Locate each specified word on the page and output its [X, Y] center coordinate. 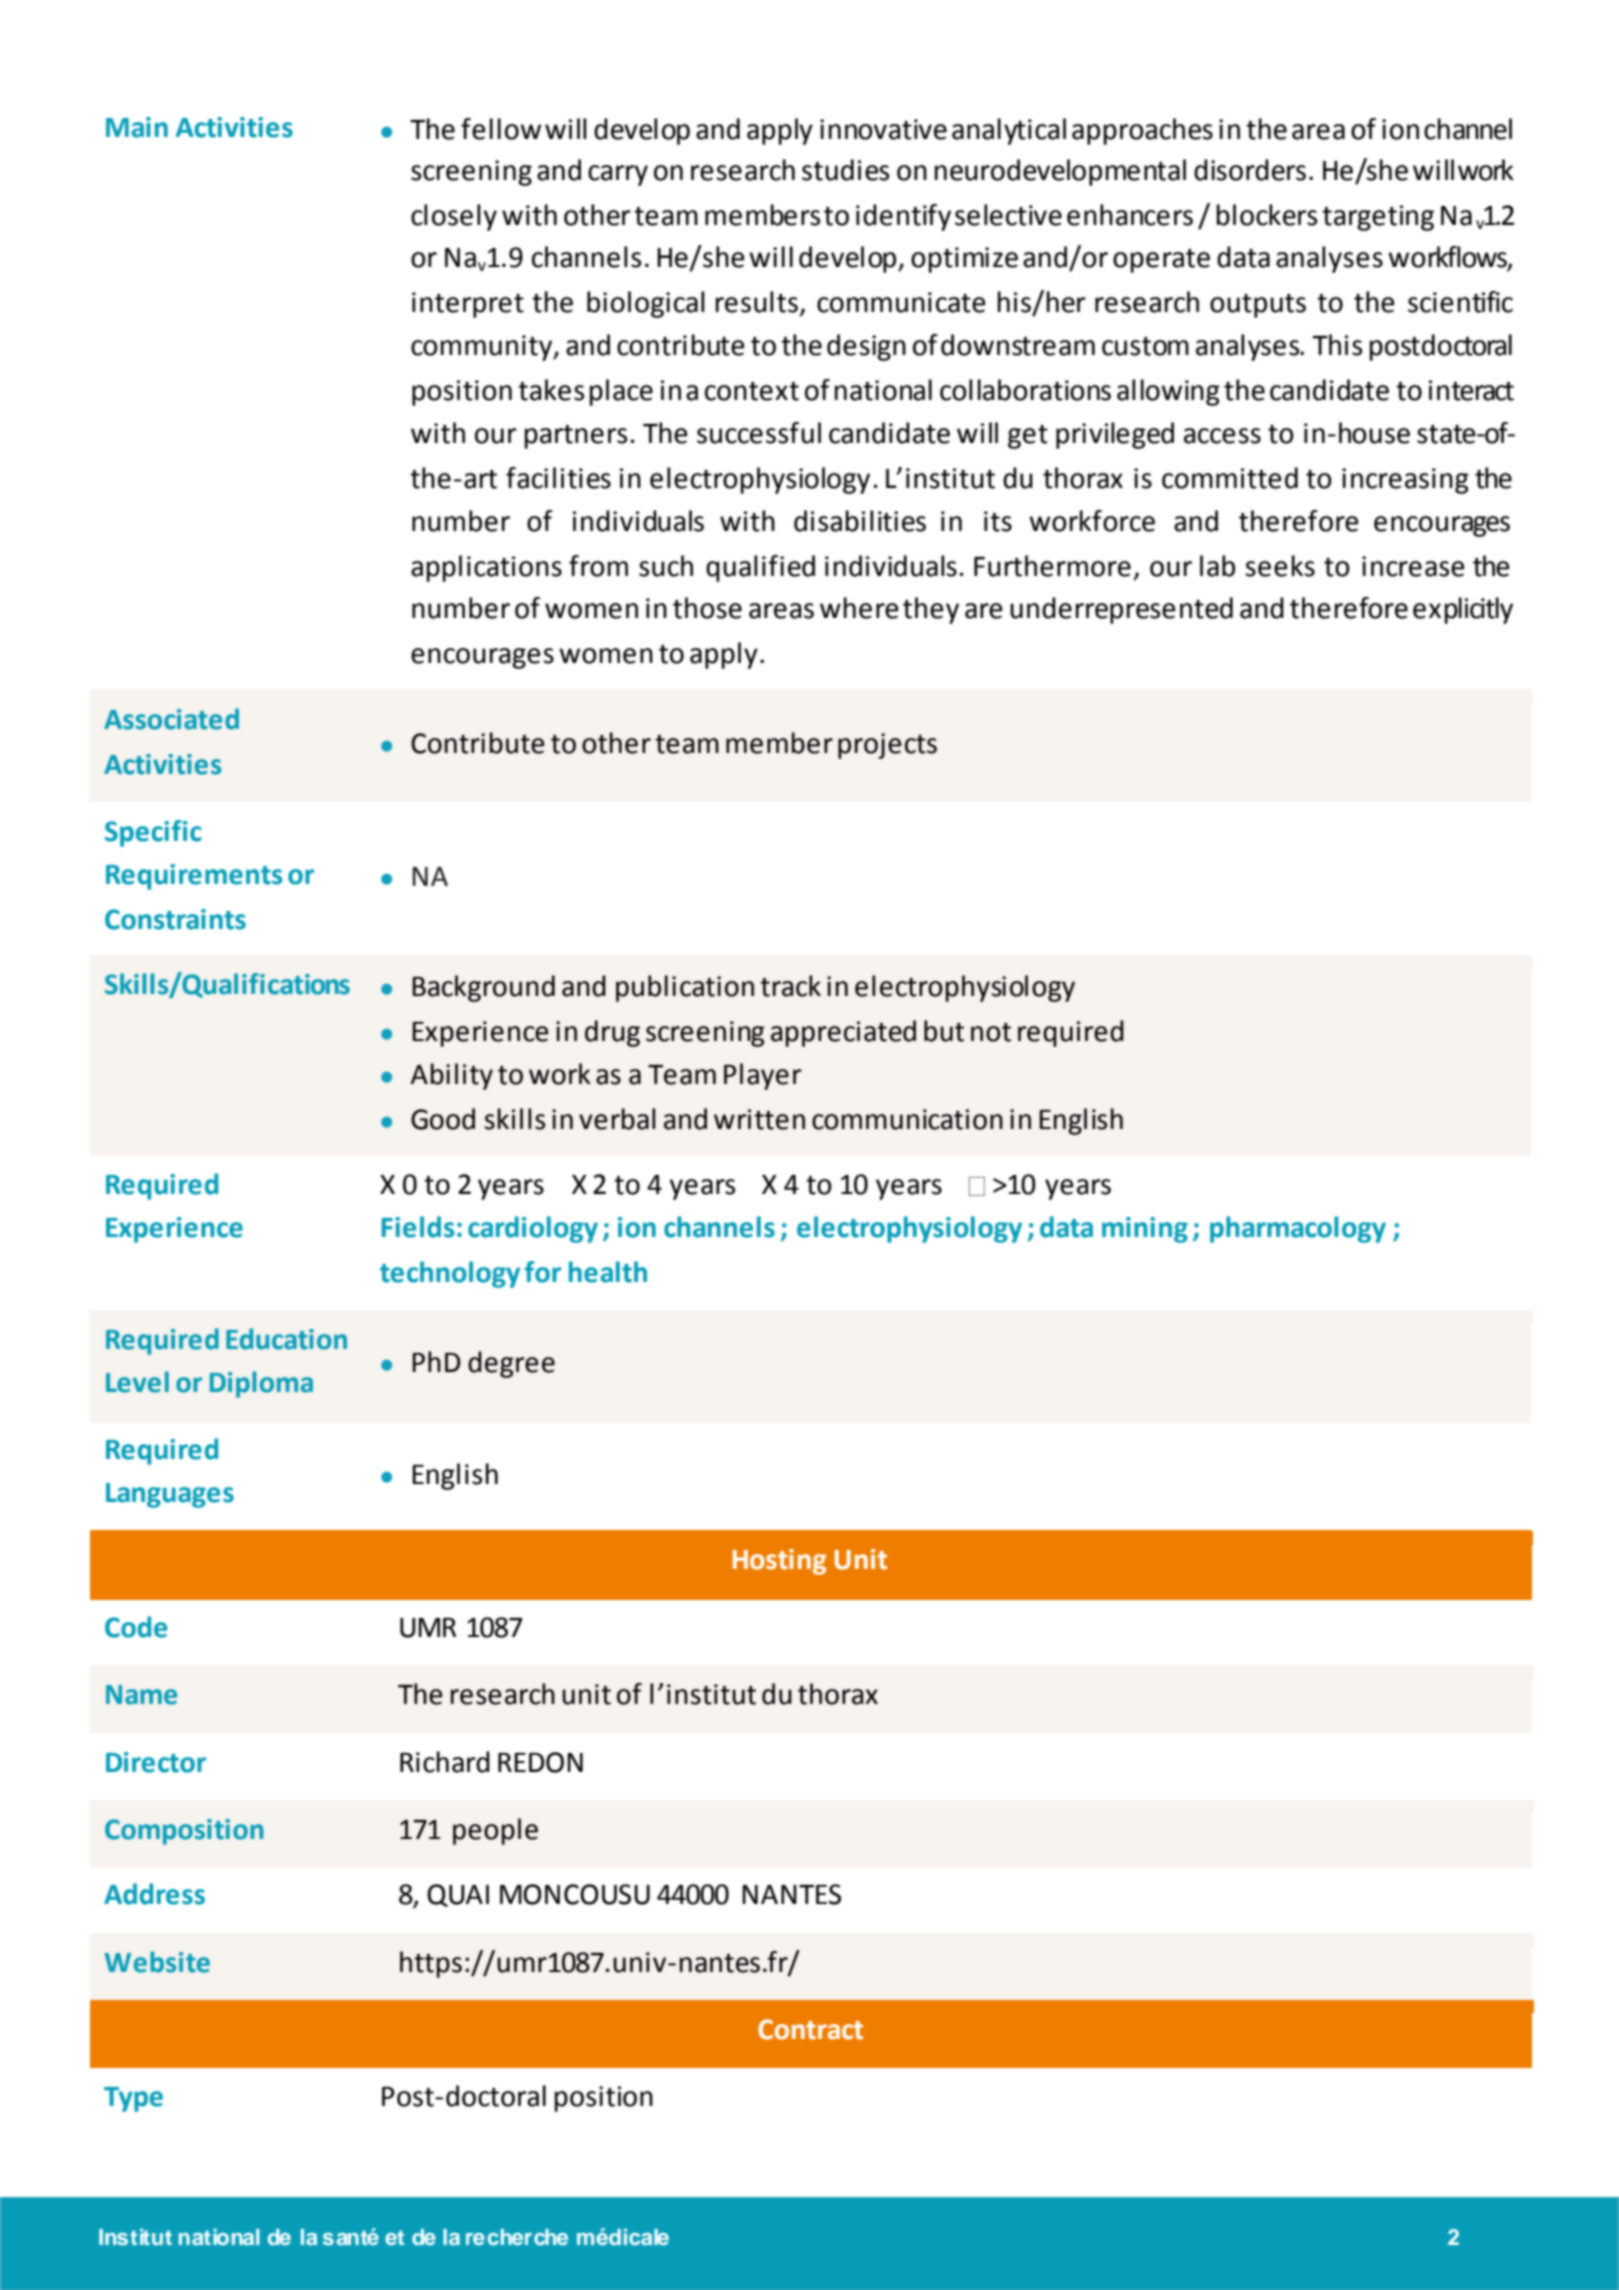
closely [454, 217]
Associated [171, 719]
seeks [1280, 566]
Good [443, 1119]
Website [157, 1962]
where [859, 608]
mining [1145, 1230]
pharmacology [1298, 1229]
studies [845, 170]
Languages [170, 1495]
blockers [1267, 215]
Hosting [779, 1562]
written [759, 1119]
